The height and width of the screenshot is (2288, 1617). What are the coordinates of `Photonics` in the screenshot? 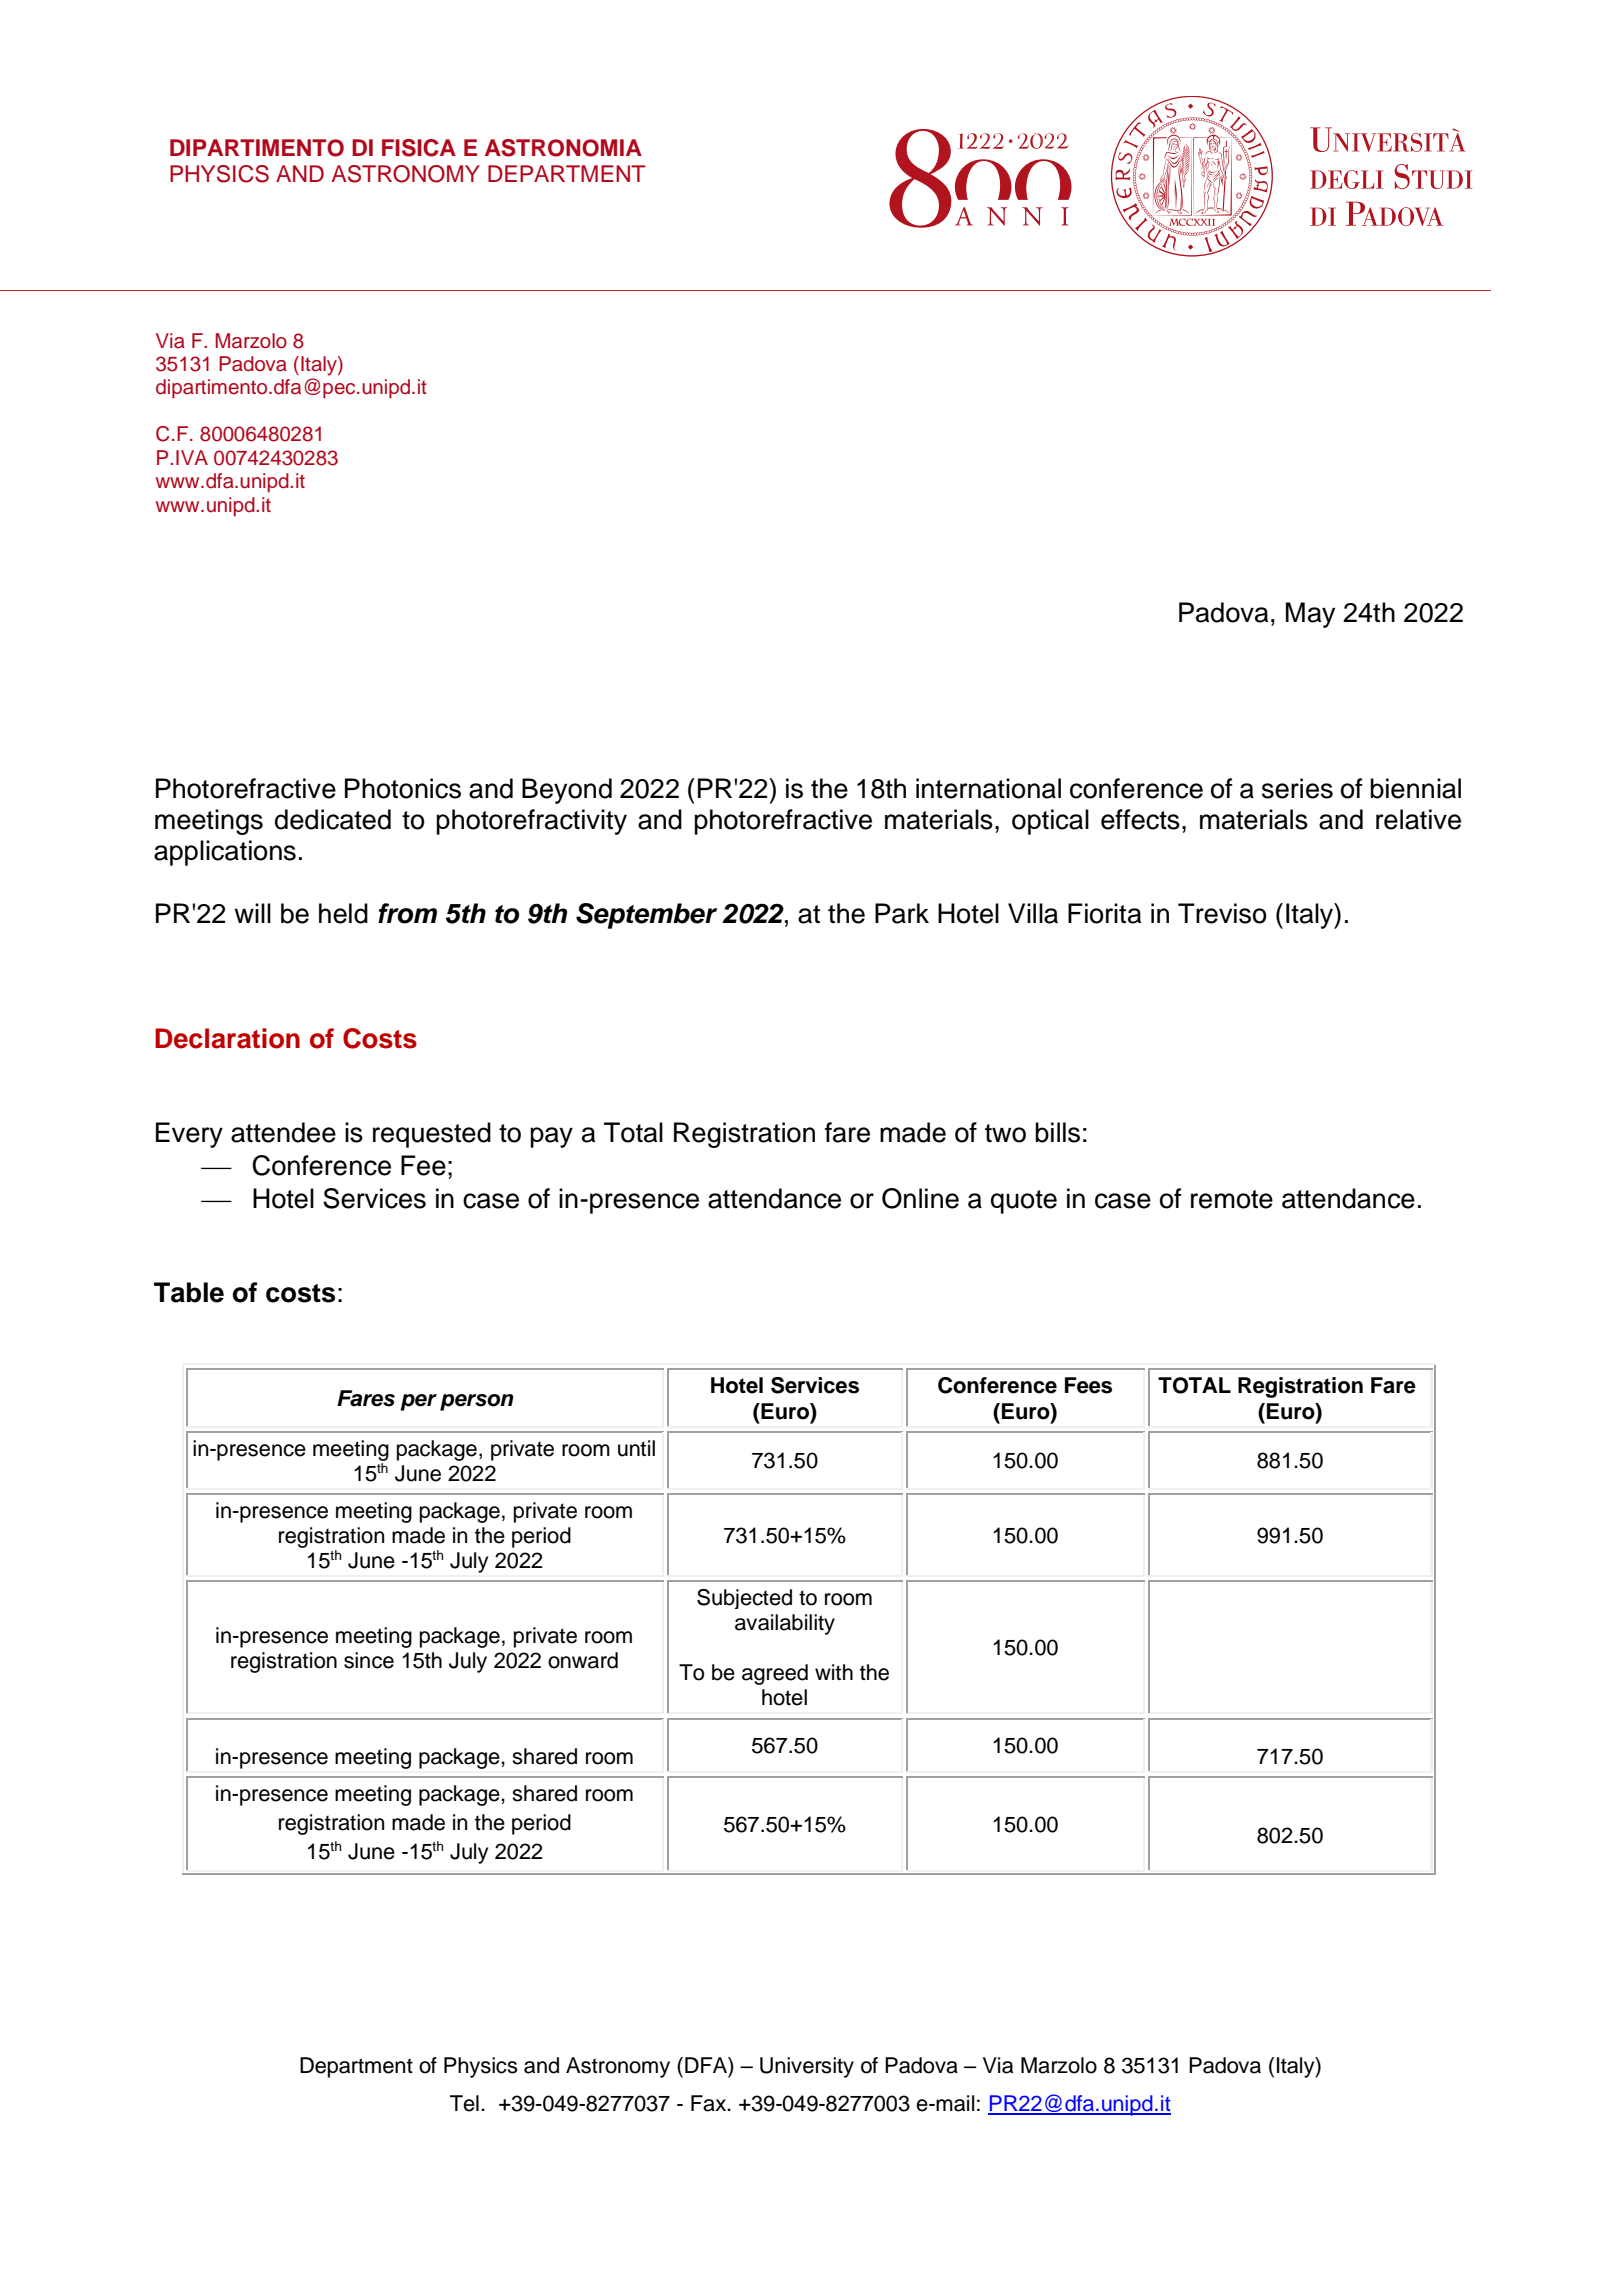 It's located at (403, 788).
